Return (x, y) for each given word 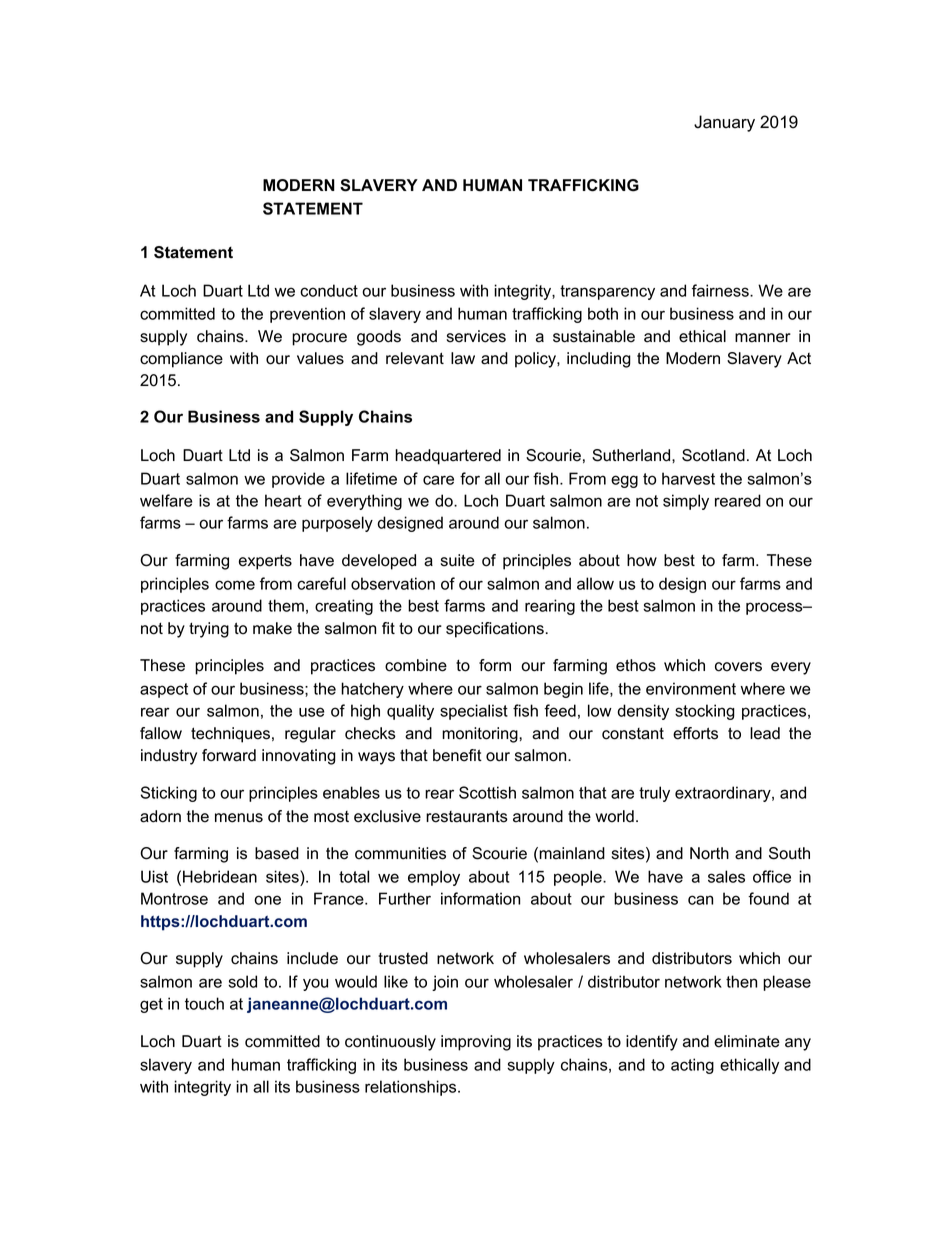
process (775, 608)
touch (204, 1003)
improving (476, 1043)
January (724, 123)
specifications (495, 630)
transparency (607, 292)
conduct (329, 290)
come (235, 585)
